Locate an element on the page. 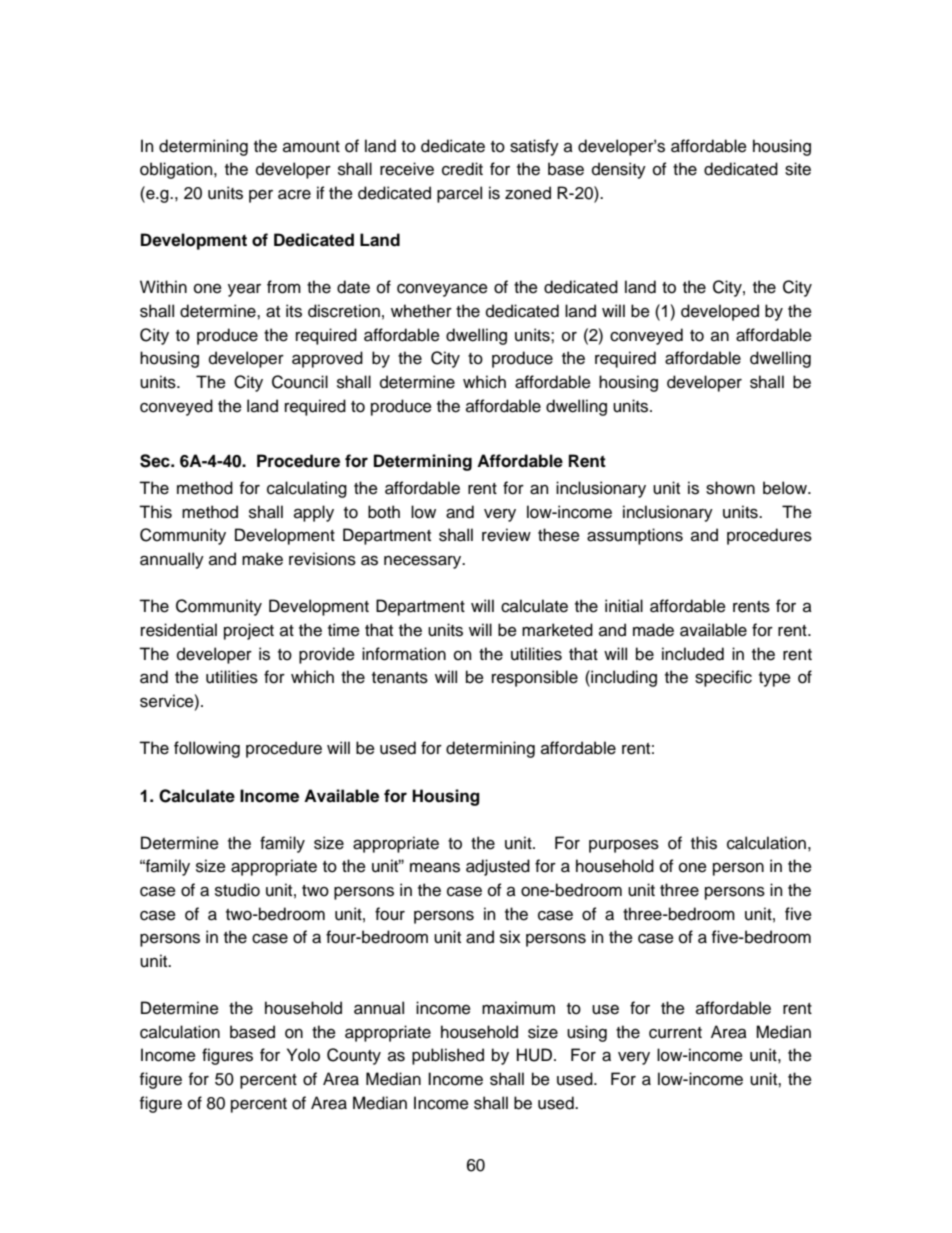  Yolo is located at coordinates (303, 1055).
